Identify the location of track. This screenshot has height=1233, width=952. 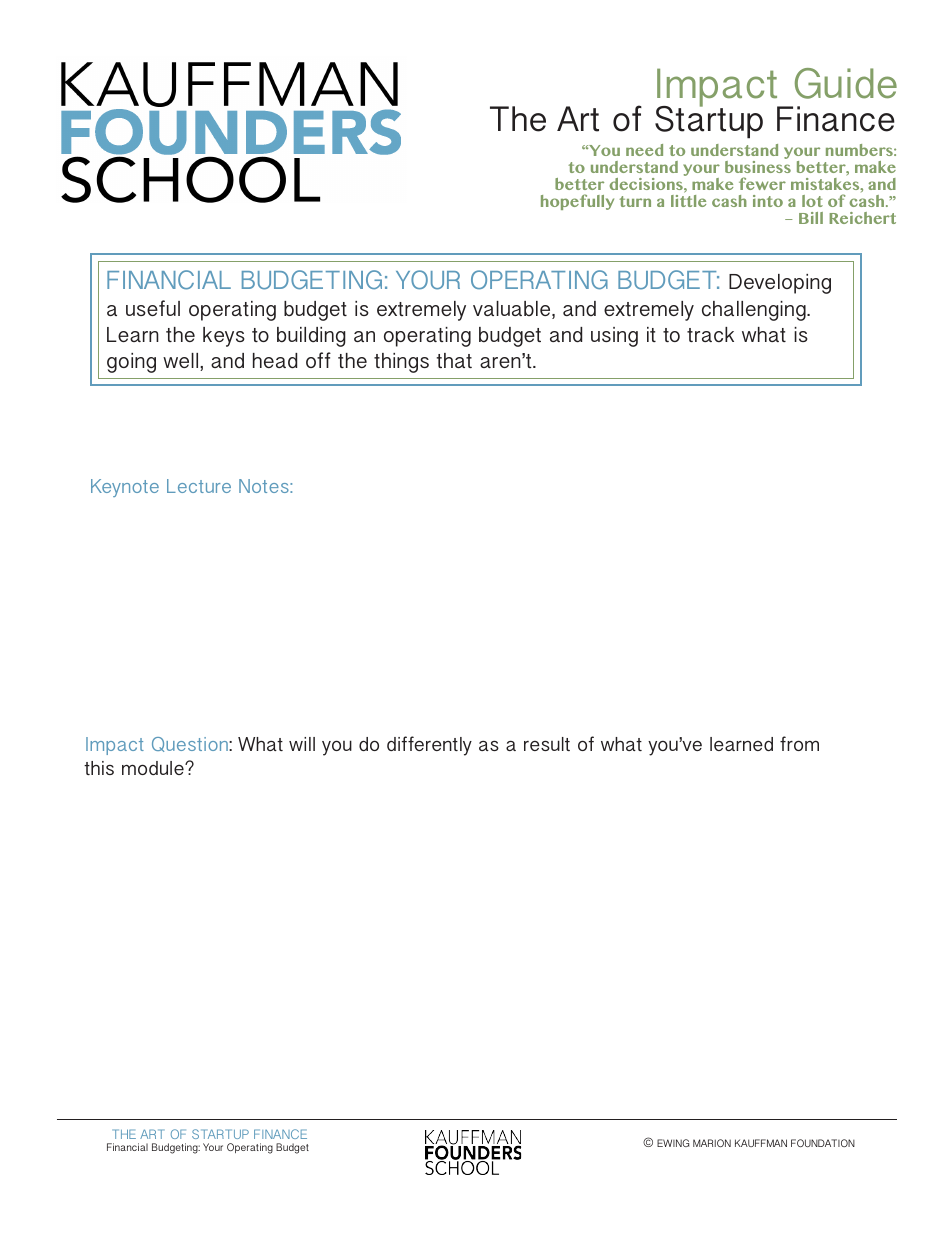
(710, 334).
